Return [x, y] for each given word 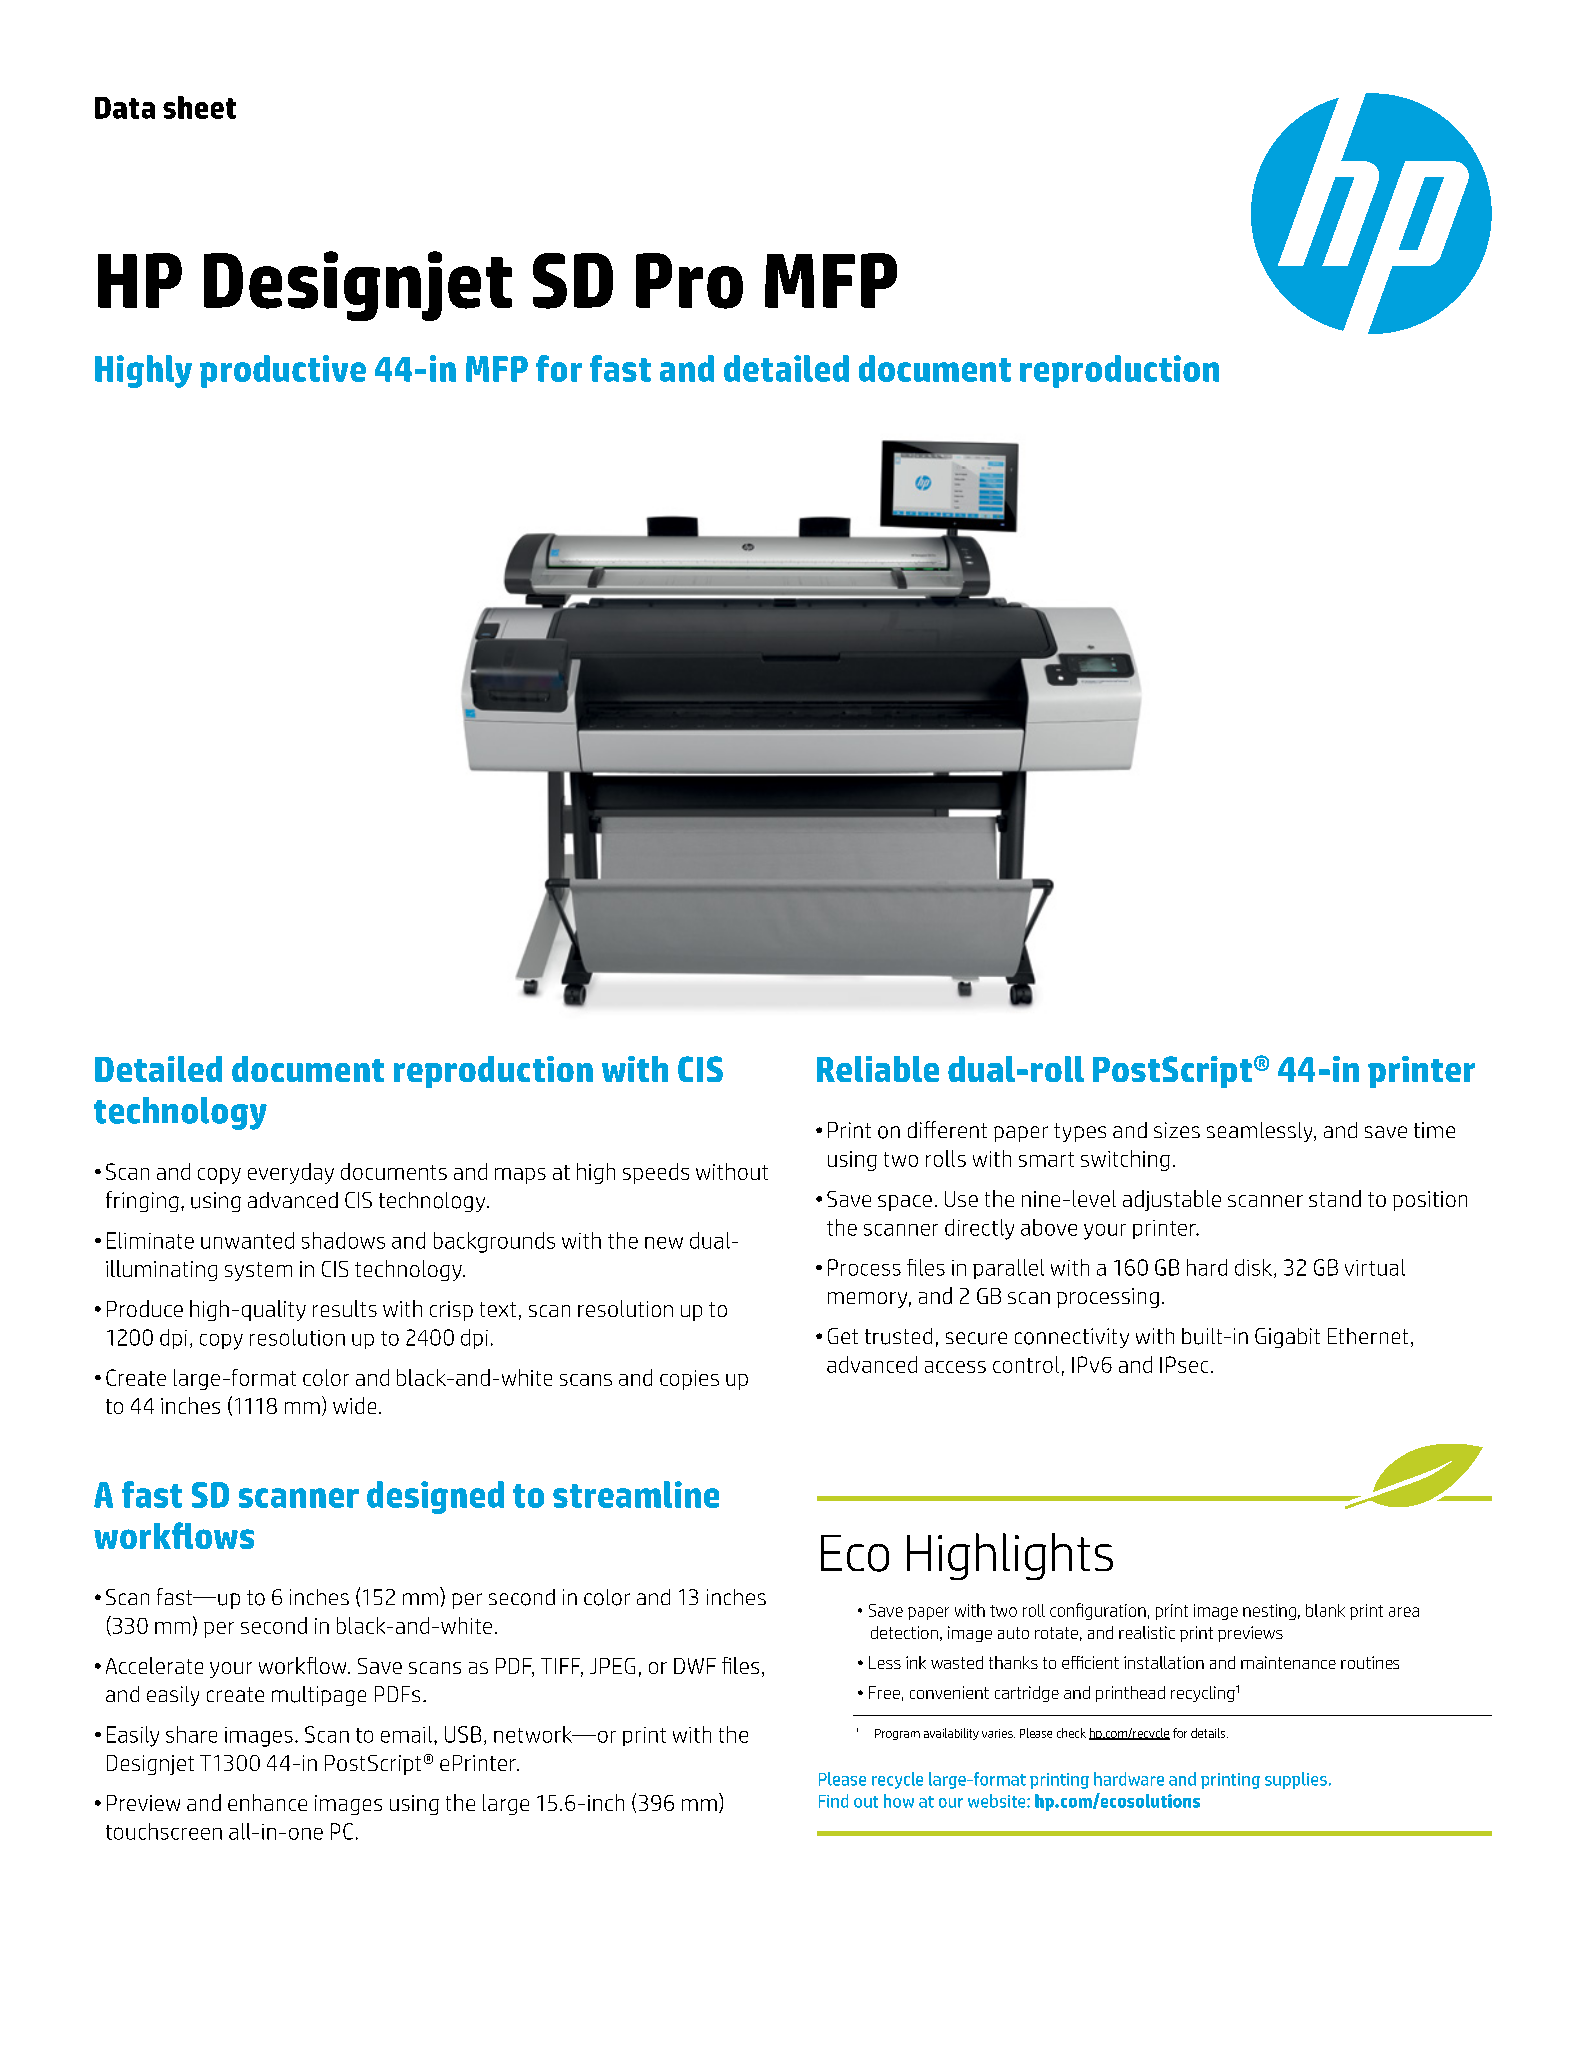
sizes [1177, 1130]
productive [283, 371]
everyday [291, 1173]
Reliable [878, 1069]
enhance [267, 1802]
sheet [199, 107]
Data [125, 108]
